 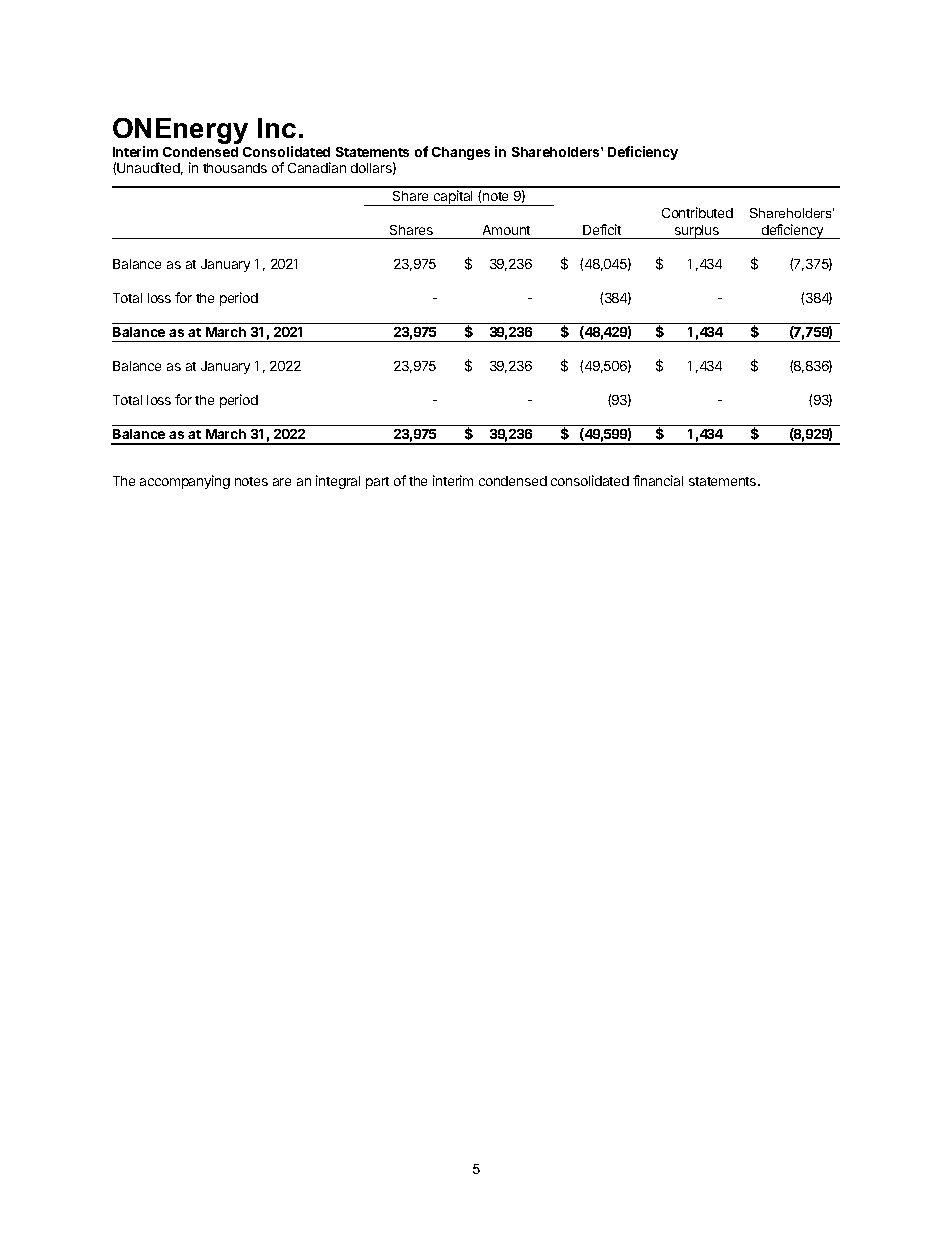 I want to click on Changes, so click(x=461, y=153).
